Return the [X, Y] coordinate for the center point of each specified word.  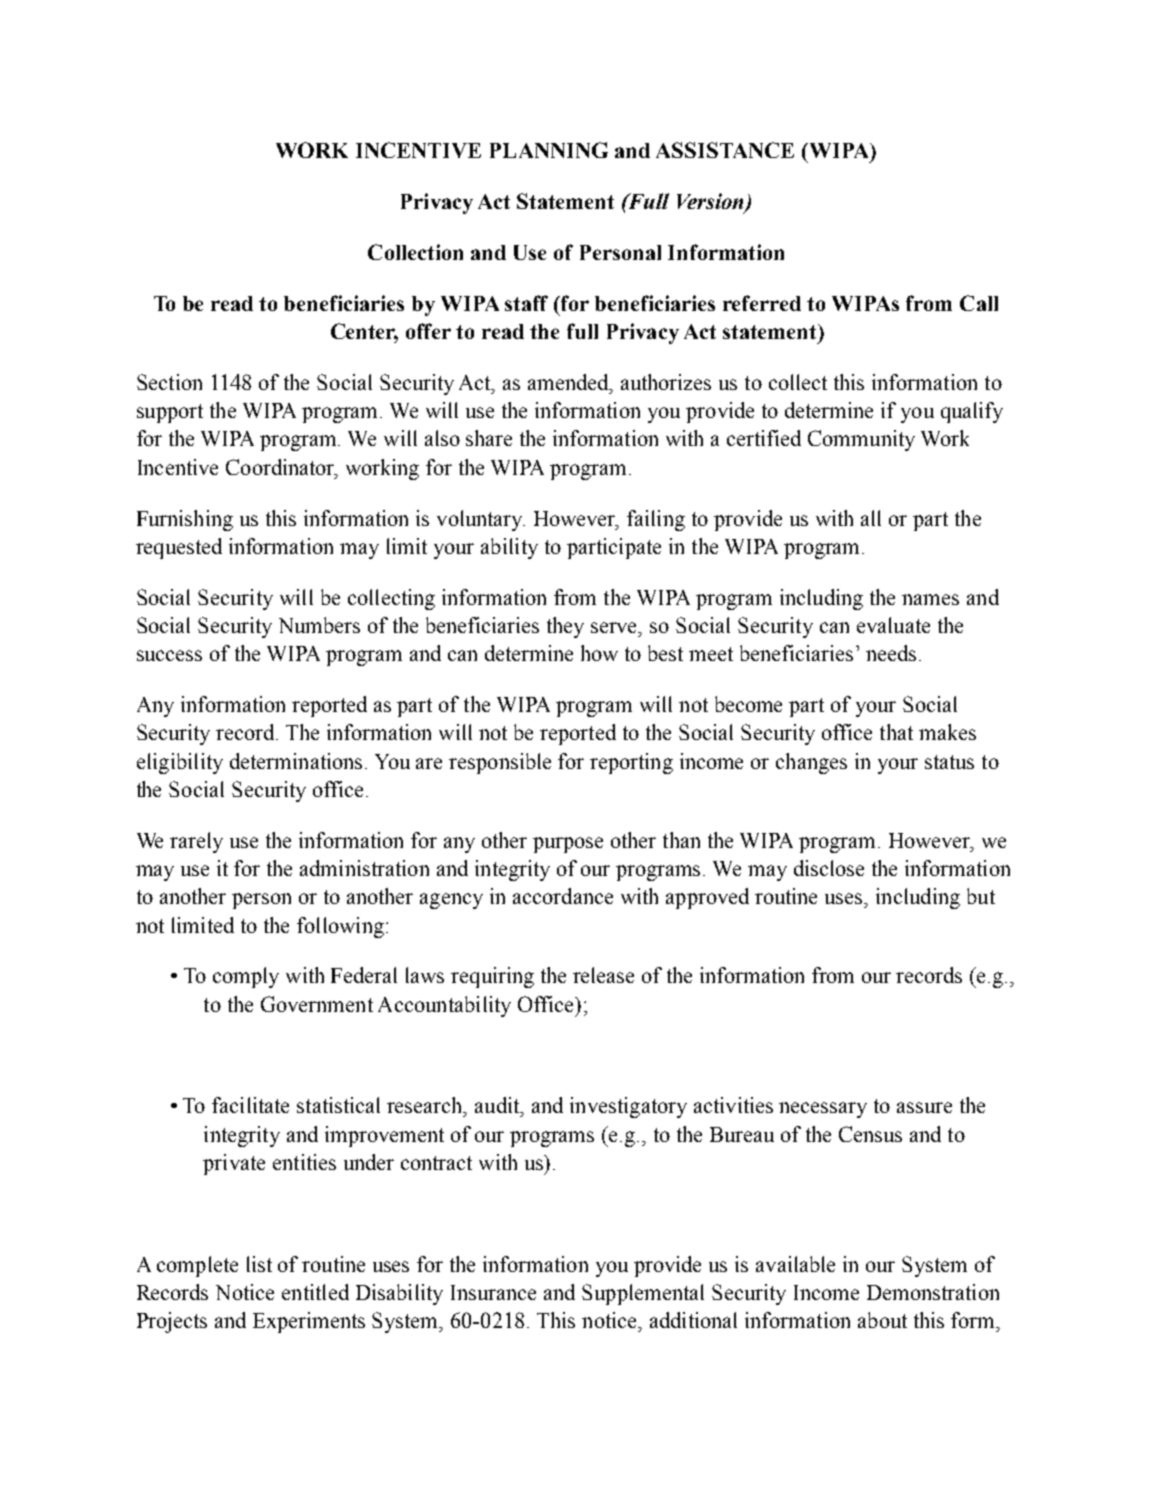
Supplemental [643, 1294]
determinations [296, 761]
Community [861, 440]
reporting [631, 763]
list [259, 1264]
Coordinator [281, 468]
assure [924, 1107]
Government [317, 1004]
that [896, 732]
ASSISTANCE [725, 150]
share [489, 438]
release [603, 975]
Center [364, 332]
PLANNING [549, 150]
